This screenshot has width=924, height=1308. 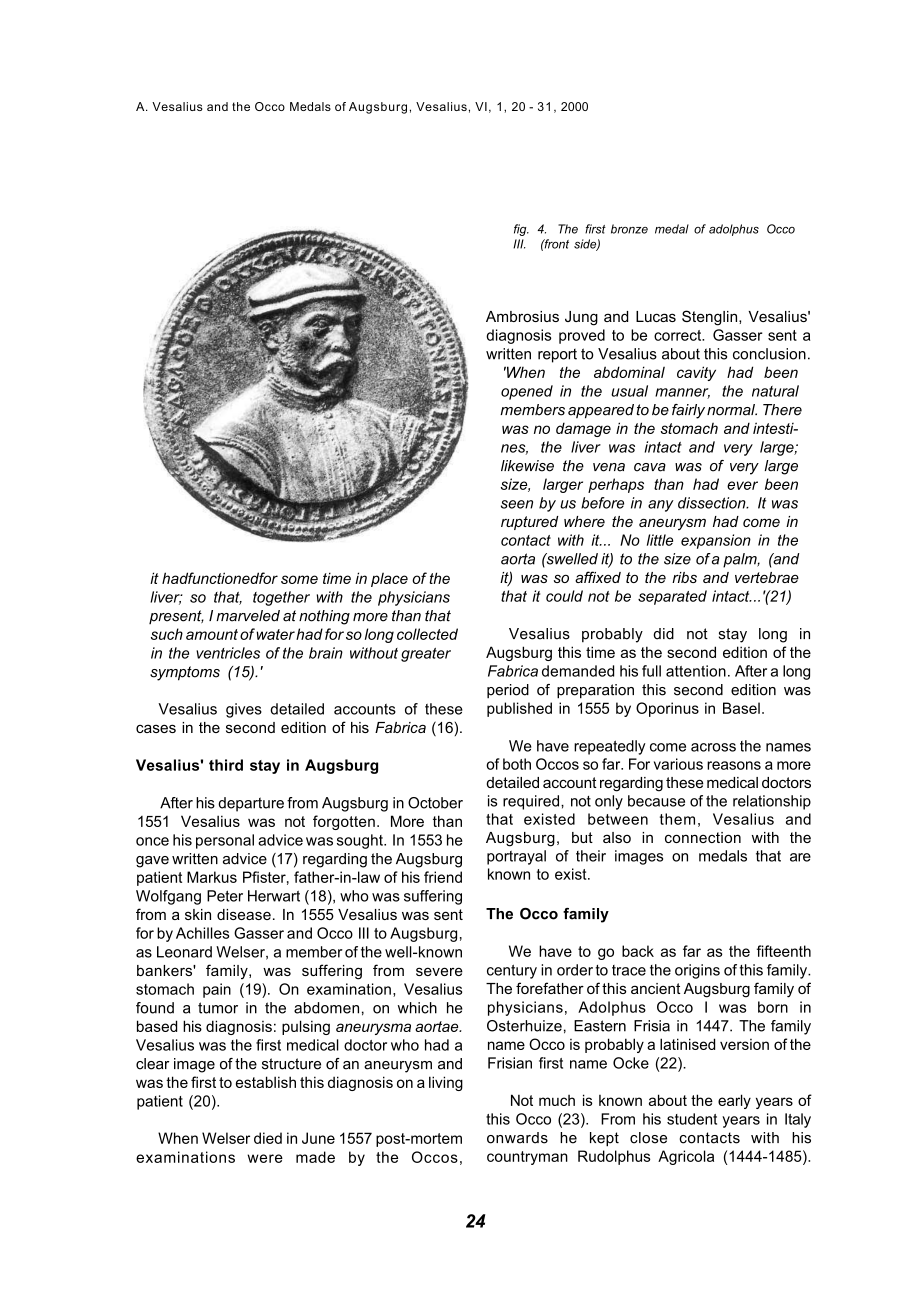 I want to click on Jung, so click(x=581, y=318).
